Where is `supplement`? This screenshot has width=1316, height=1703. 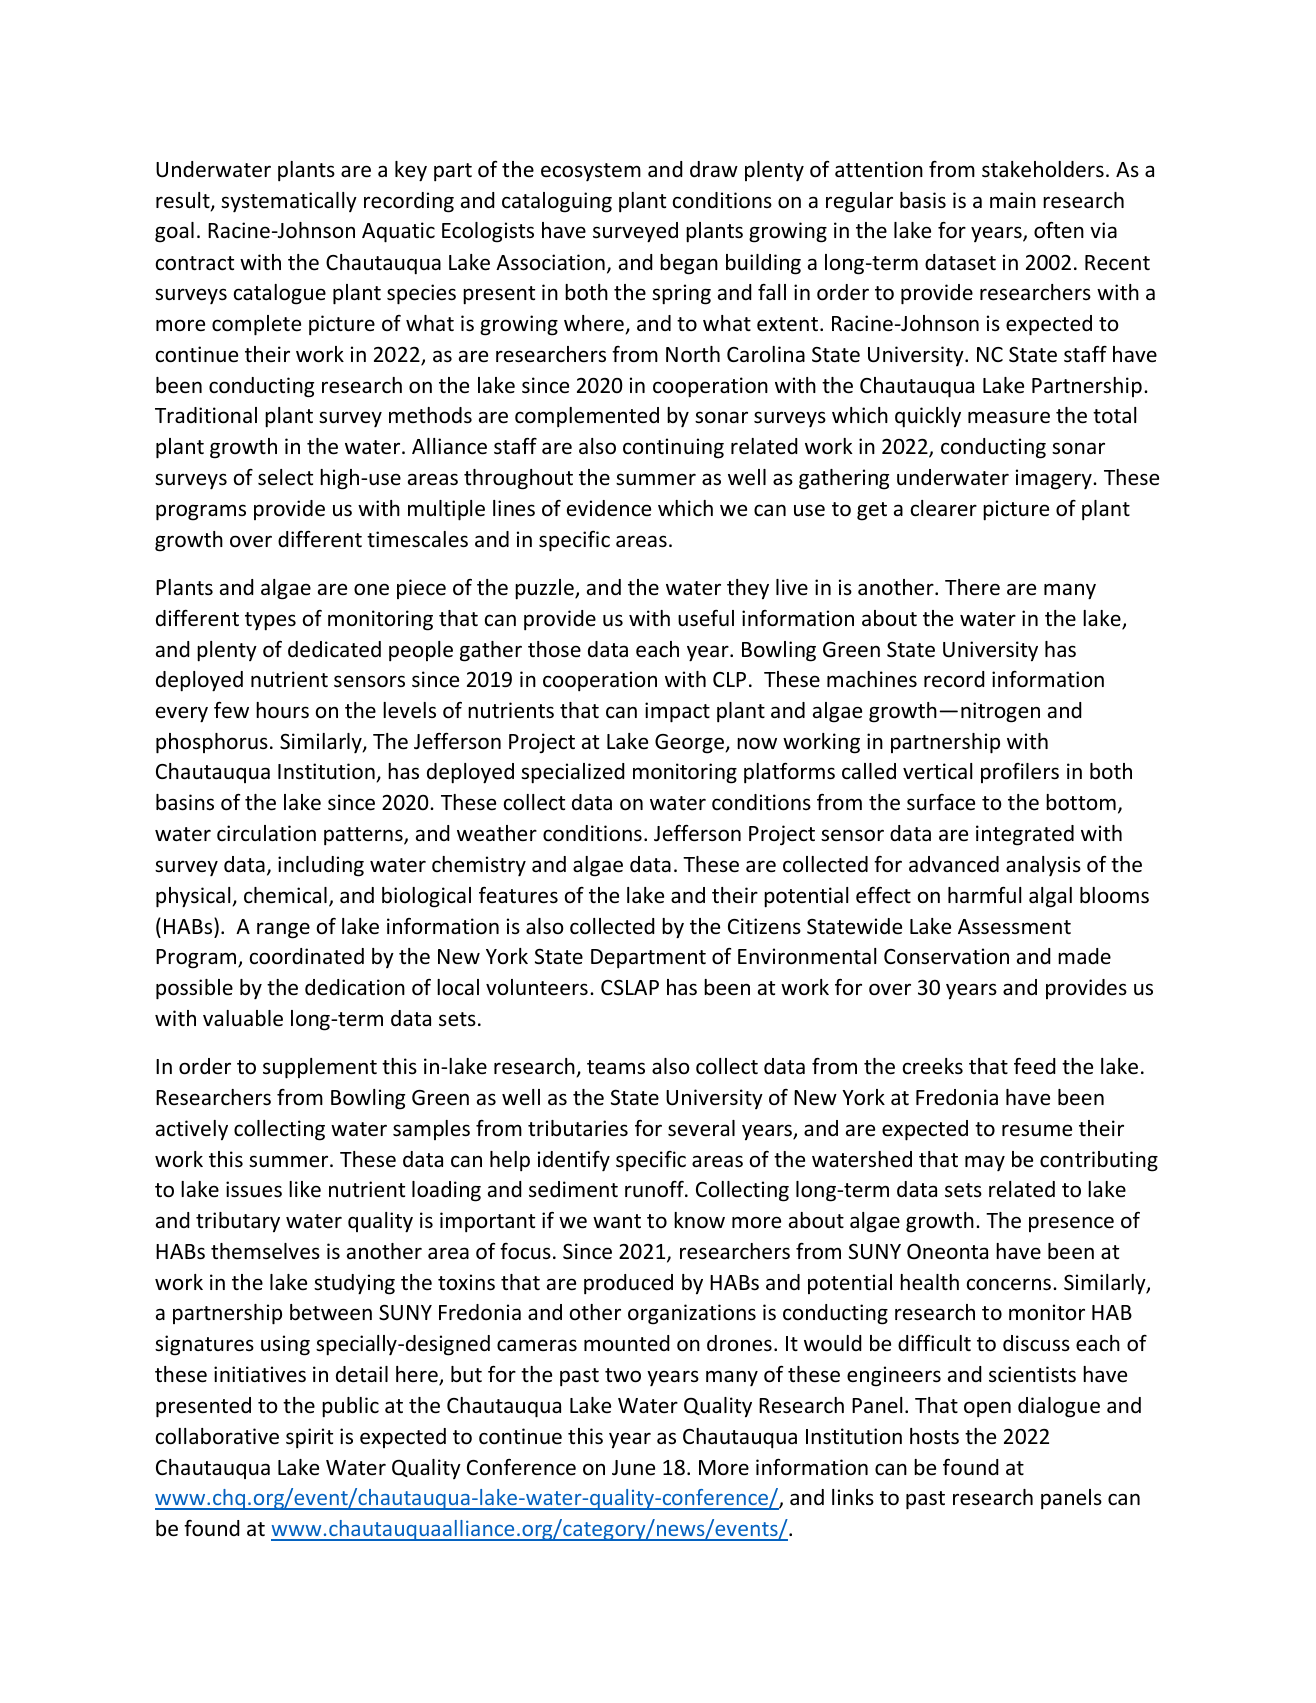
supplement is located at coordinates (320, 1068).
